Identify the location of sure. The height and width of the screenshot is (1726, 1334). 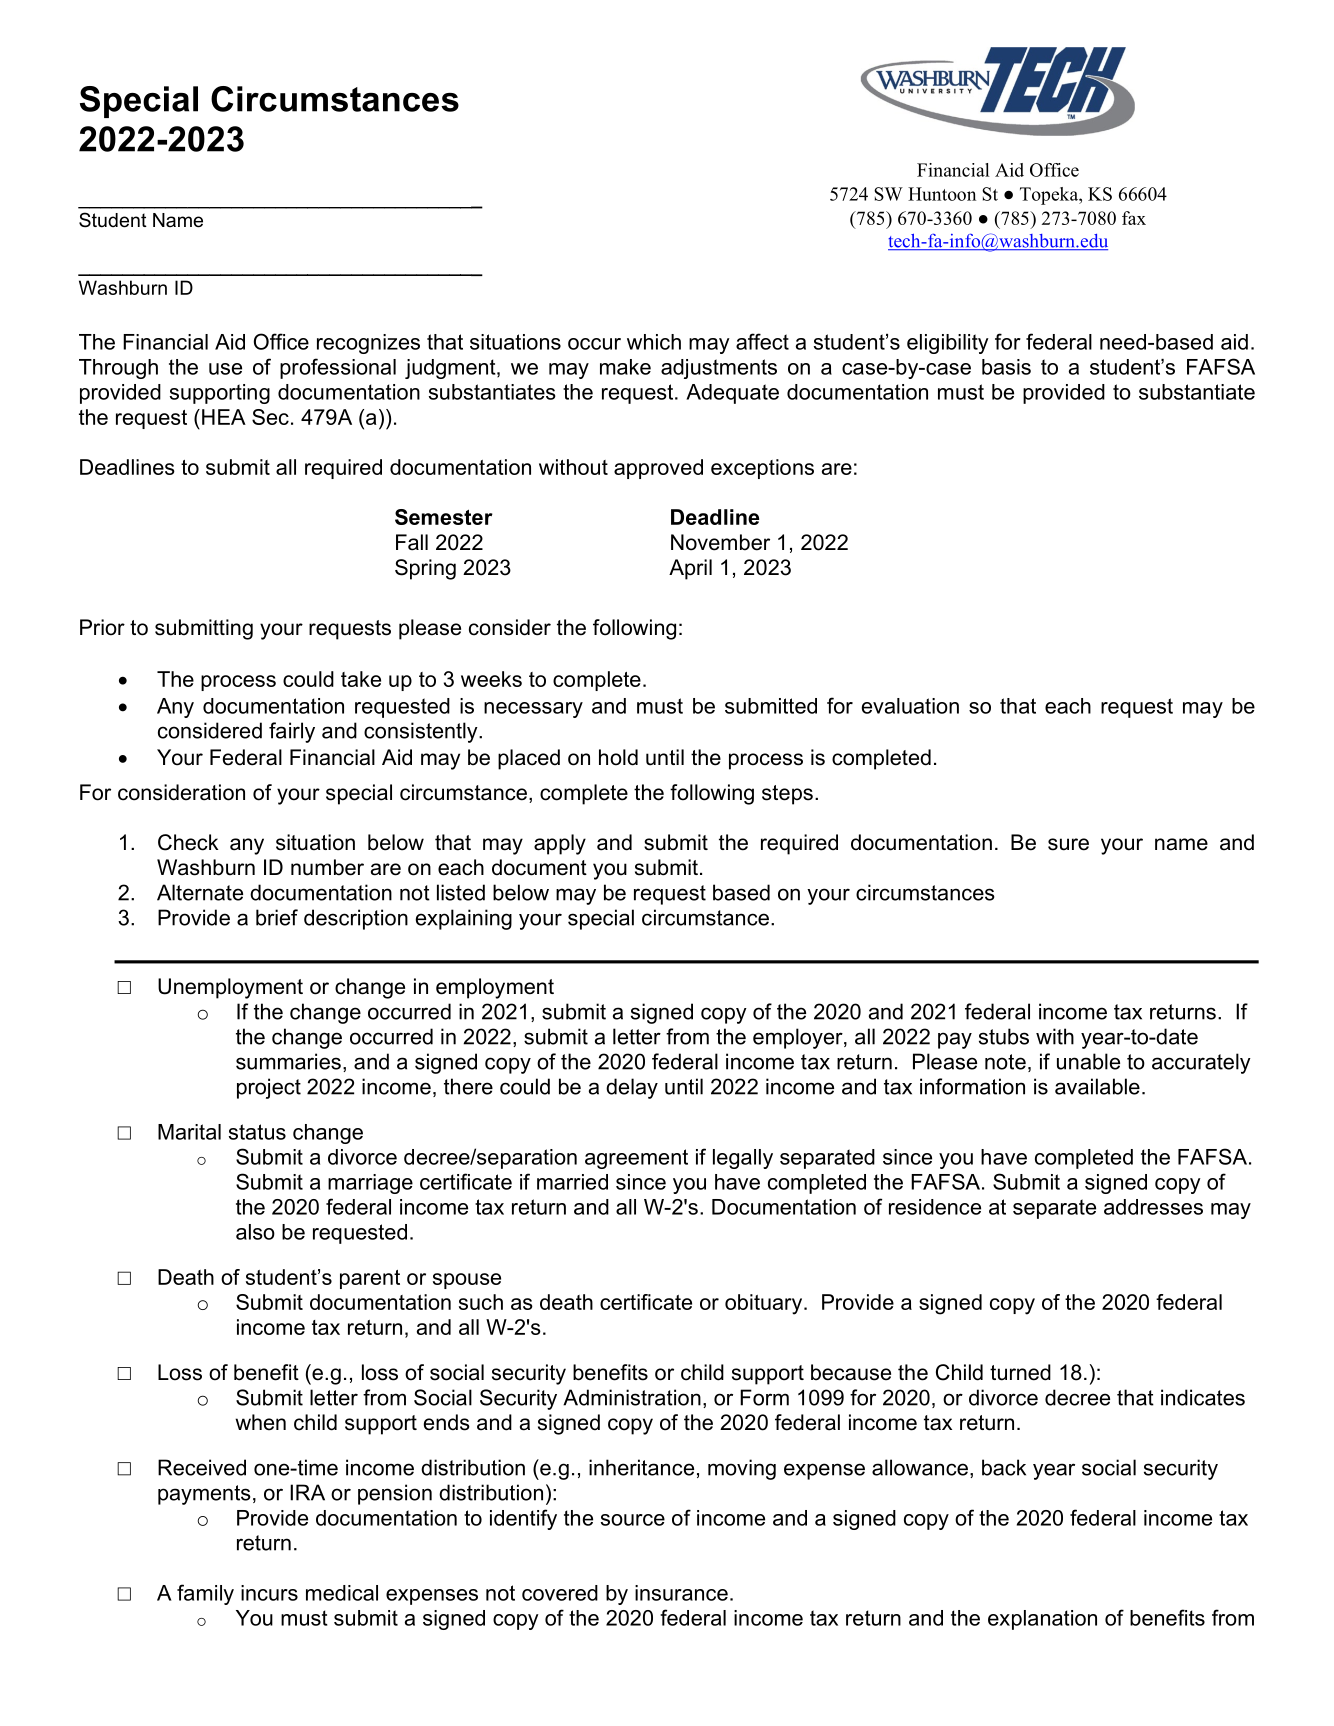
(1068, 844).
